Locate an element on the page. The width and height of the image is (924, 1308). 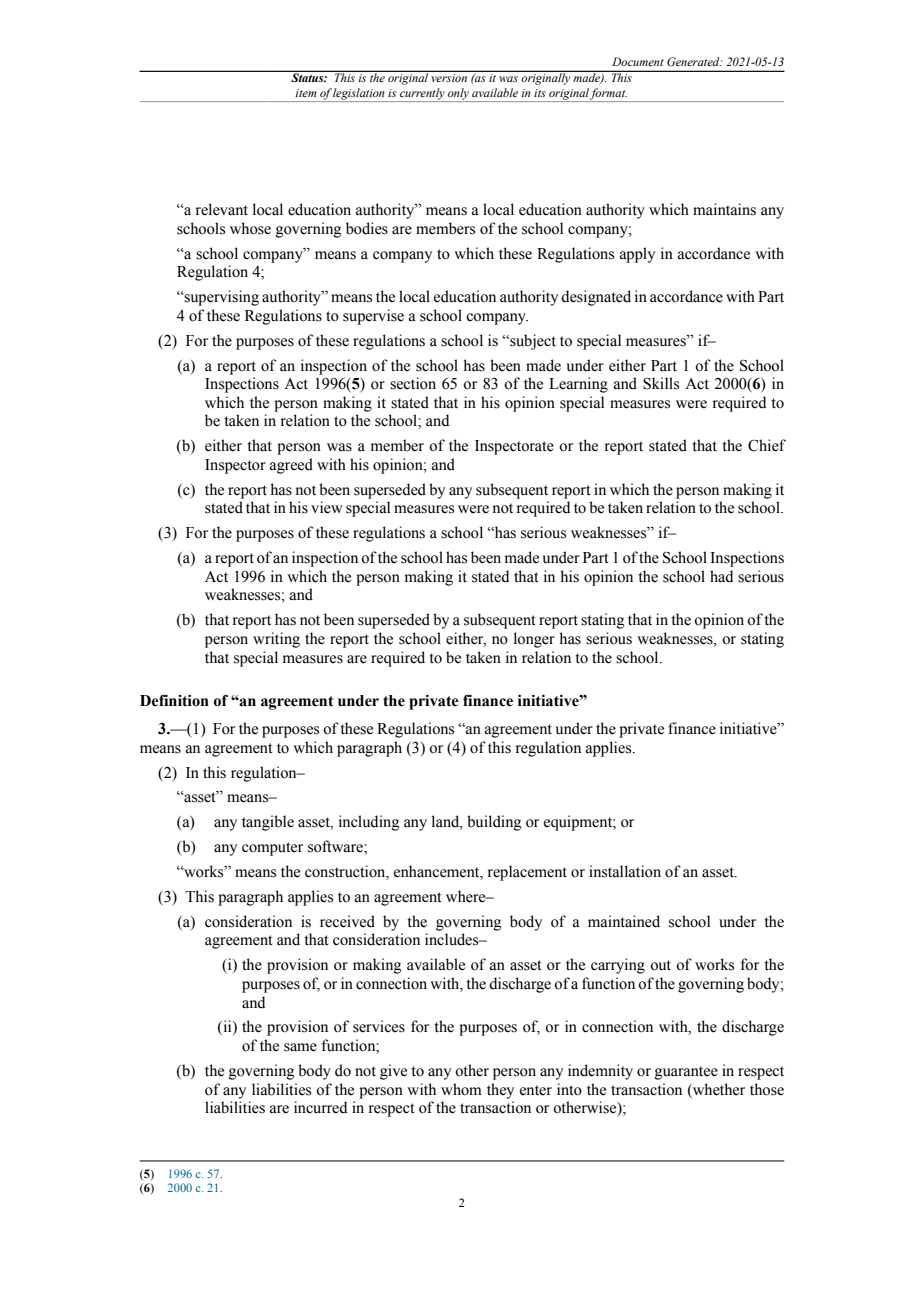
installation is located at coordinates (625, 871).
